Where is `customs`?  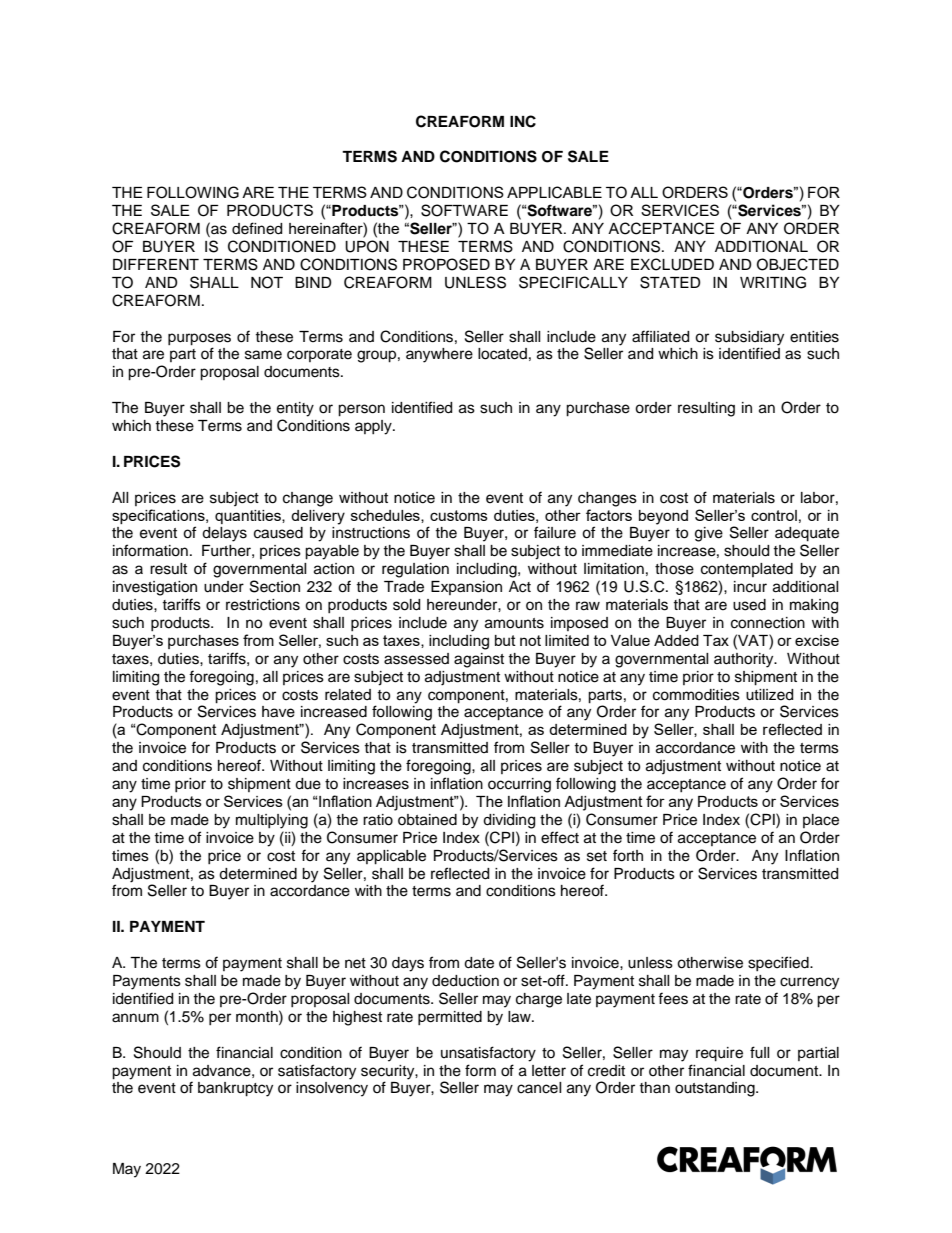 customs is located at coordinates (459, 515).
